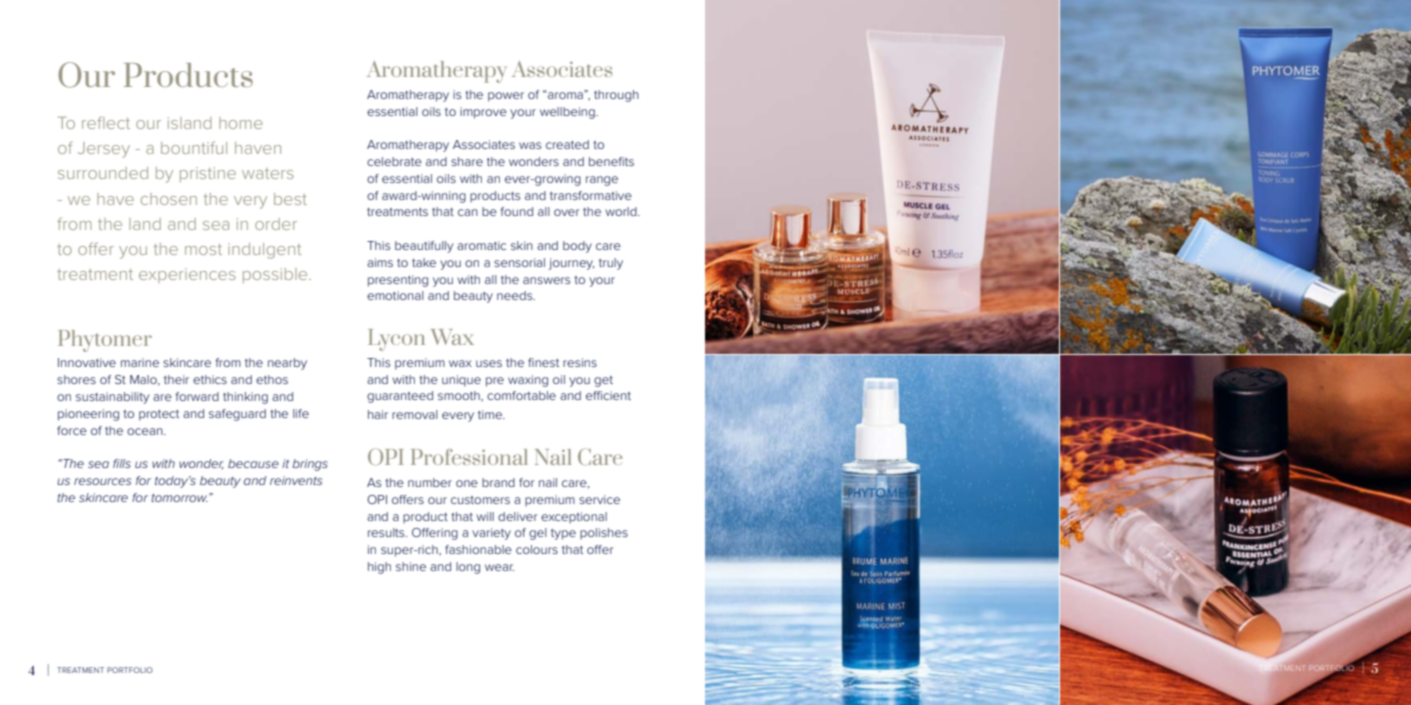 This document has width=1411, height=705. Describe the element at coordinates (106, 122) in the document. I see `reflect` at that location.
